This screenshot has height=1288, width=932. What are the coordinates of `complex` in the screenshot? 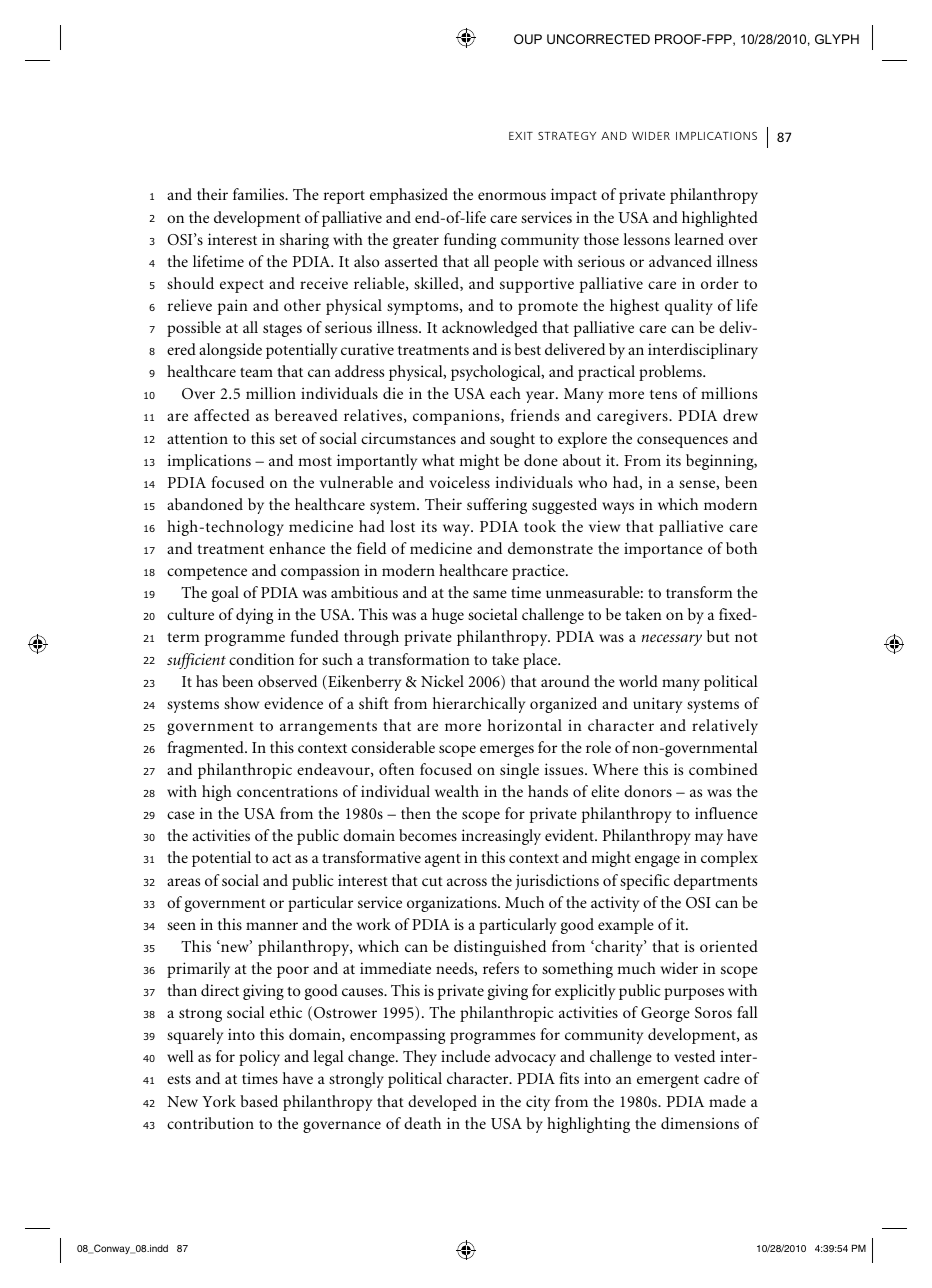 It's located at (729, 859).
